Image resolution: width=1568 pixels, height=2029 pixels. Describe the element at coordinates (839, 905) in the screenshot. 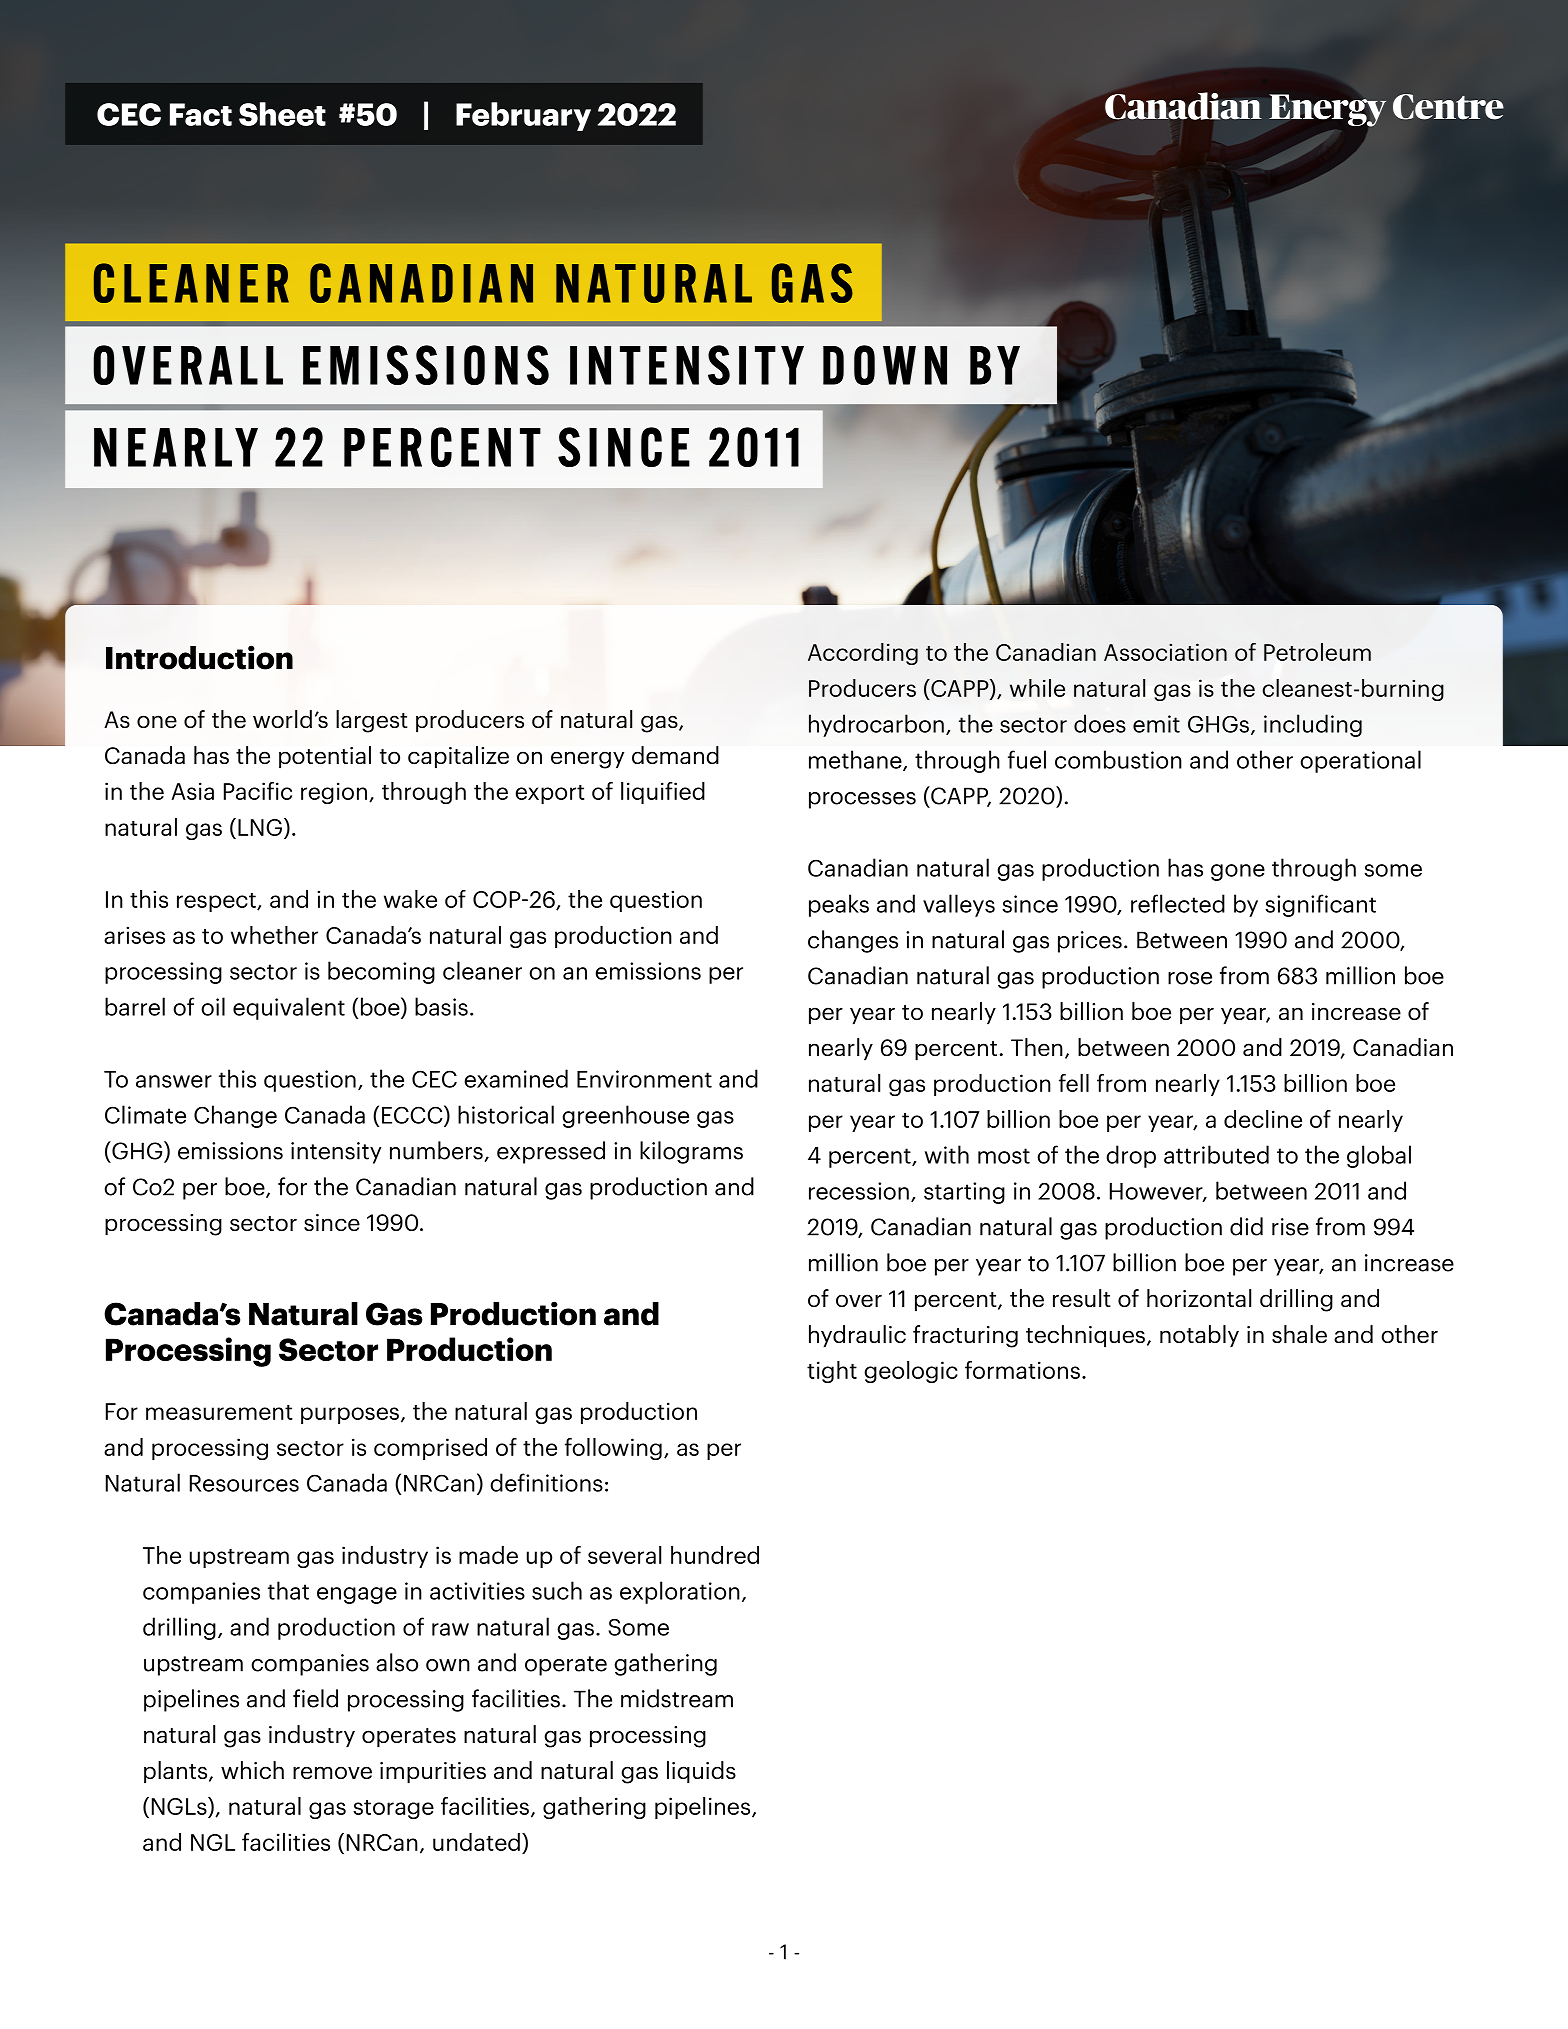

I see `peaks` at that location.
